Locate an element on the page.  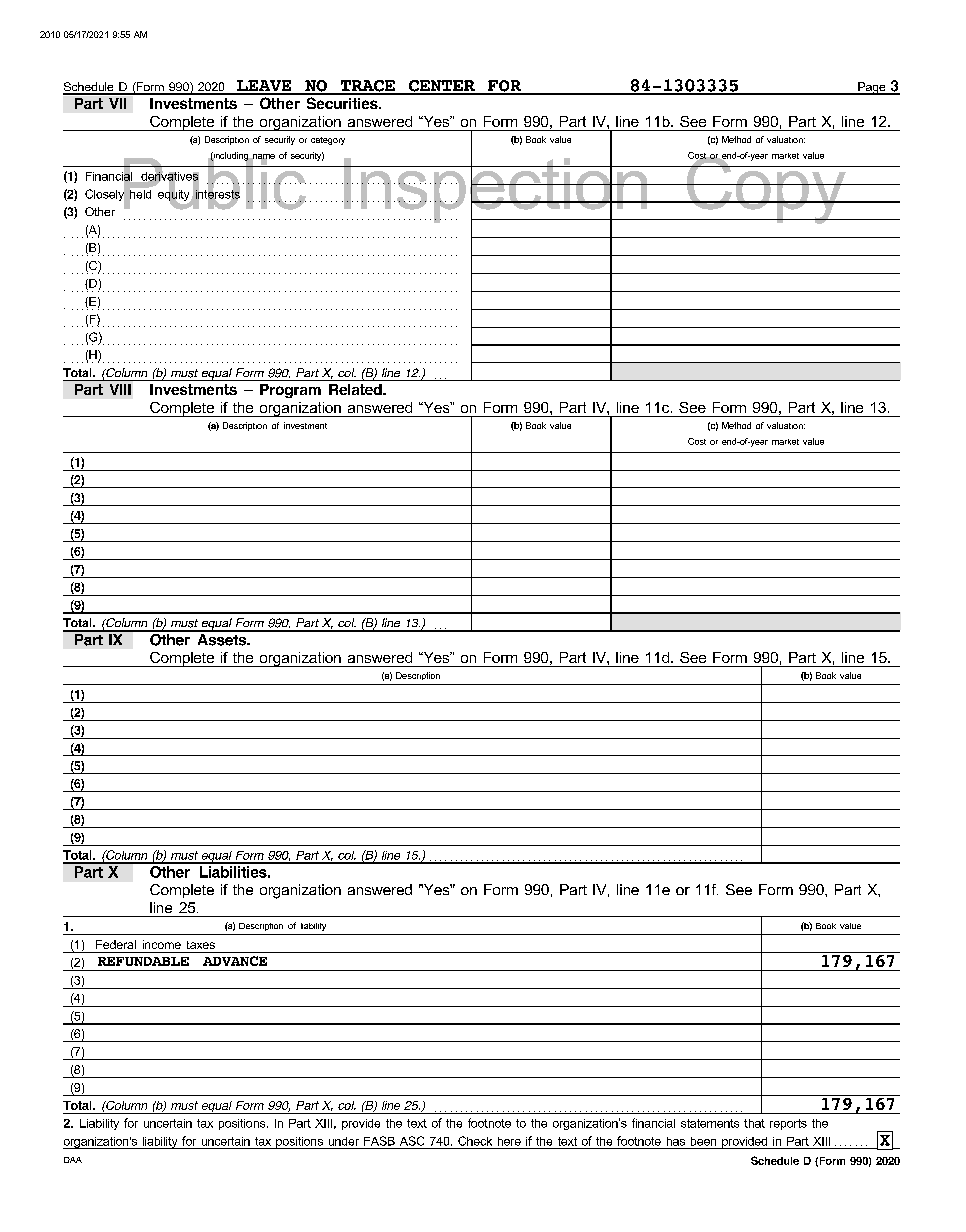
Public is located at coordinates (214, 182).
